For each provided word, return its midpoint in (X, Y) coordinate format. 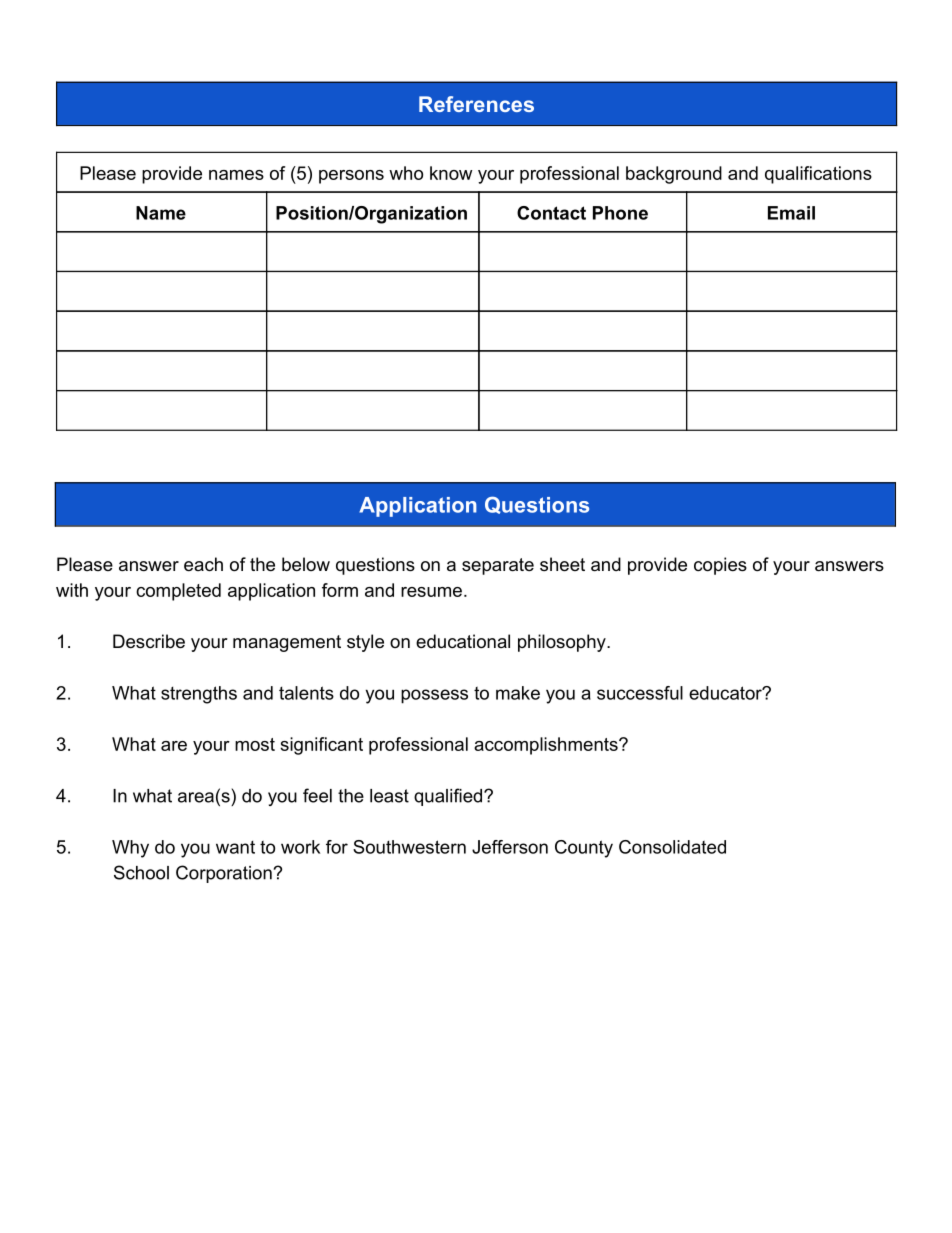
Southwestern (409, 847)
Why (130, 849)
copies (720, 566)
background (674, 175)
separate (498, 566)
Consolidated (672, 847)
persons (351, 177)
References (476, 104)
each (203, 564)
